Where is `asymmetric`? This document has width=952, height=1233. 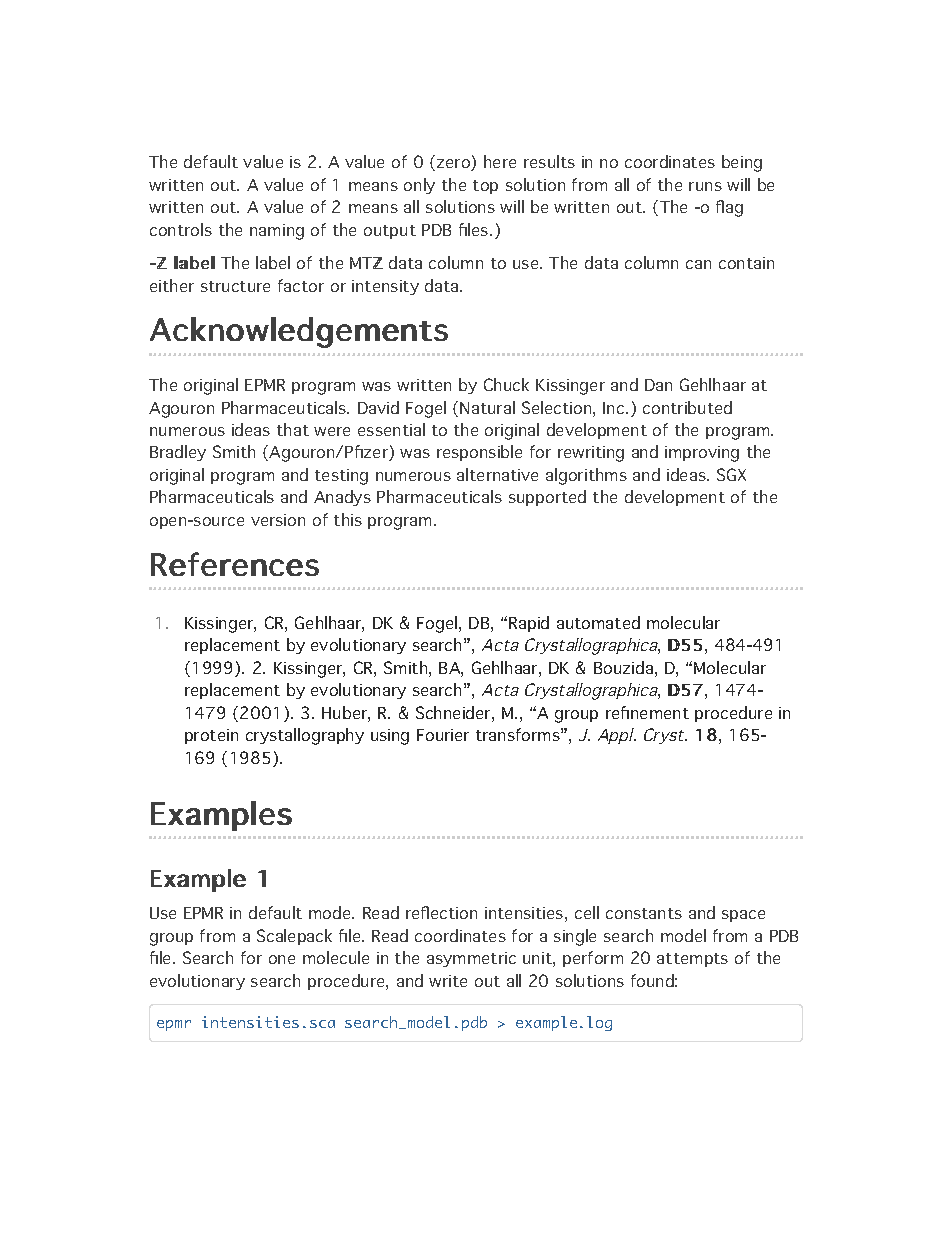 asymmetric is located at coordinates (471, 959).
